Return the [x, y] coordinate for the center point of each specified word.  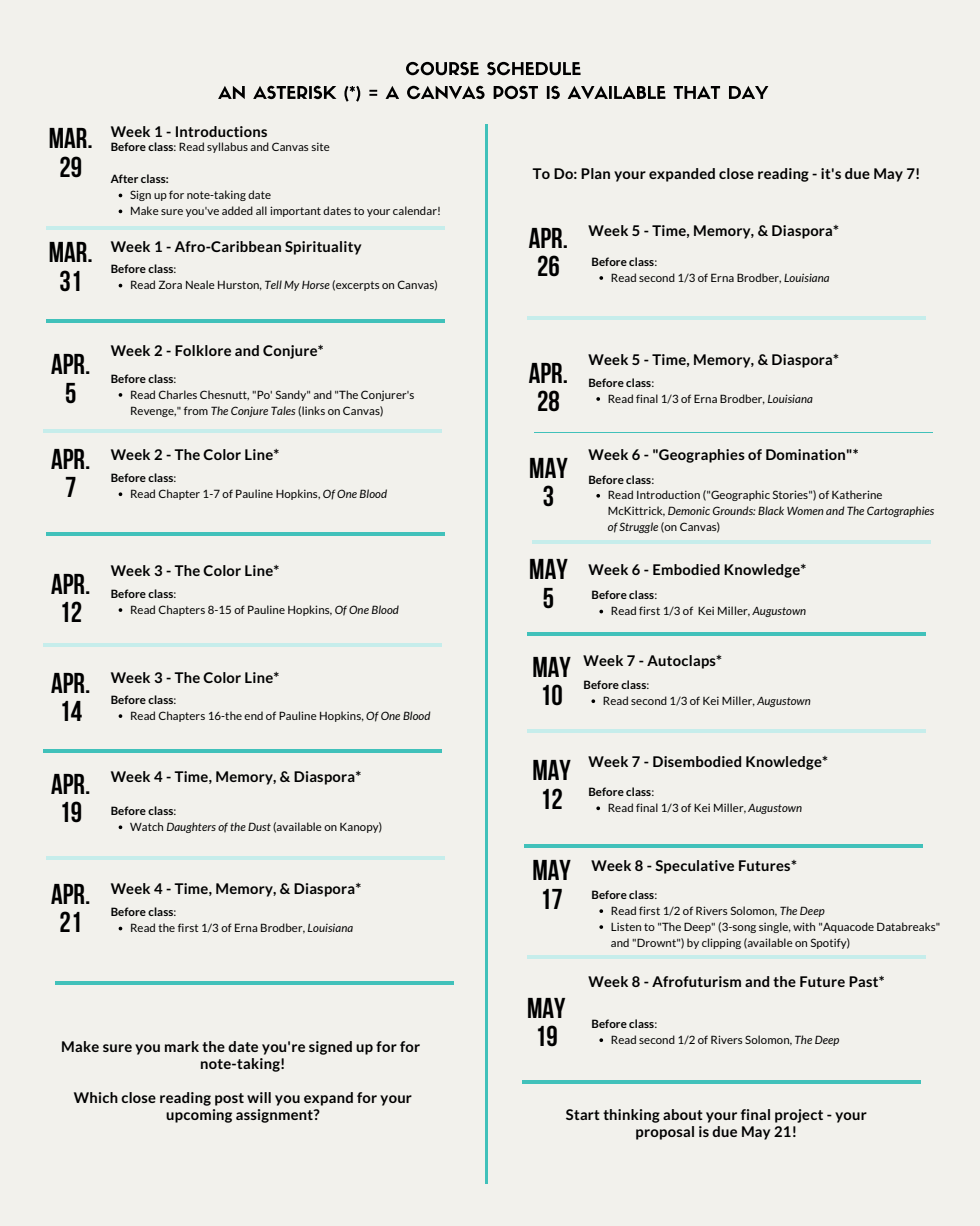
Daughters [191, 827]
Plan [595, 173]
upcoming [199, 1116]
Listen [626, 927]
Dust [259, 826]
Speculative [694, 867]
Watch [146, 826]
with [804, 926]
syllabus [227, 147]
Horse [316, 285]
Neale [200, 284]
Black [771, 510]
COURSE [442, 69]
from [196, 410]
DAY [748, 92]
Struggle [638, 527]
